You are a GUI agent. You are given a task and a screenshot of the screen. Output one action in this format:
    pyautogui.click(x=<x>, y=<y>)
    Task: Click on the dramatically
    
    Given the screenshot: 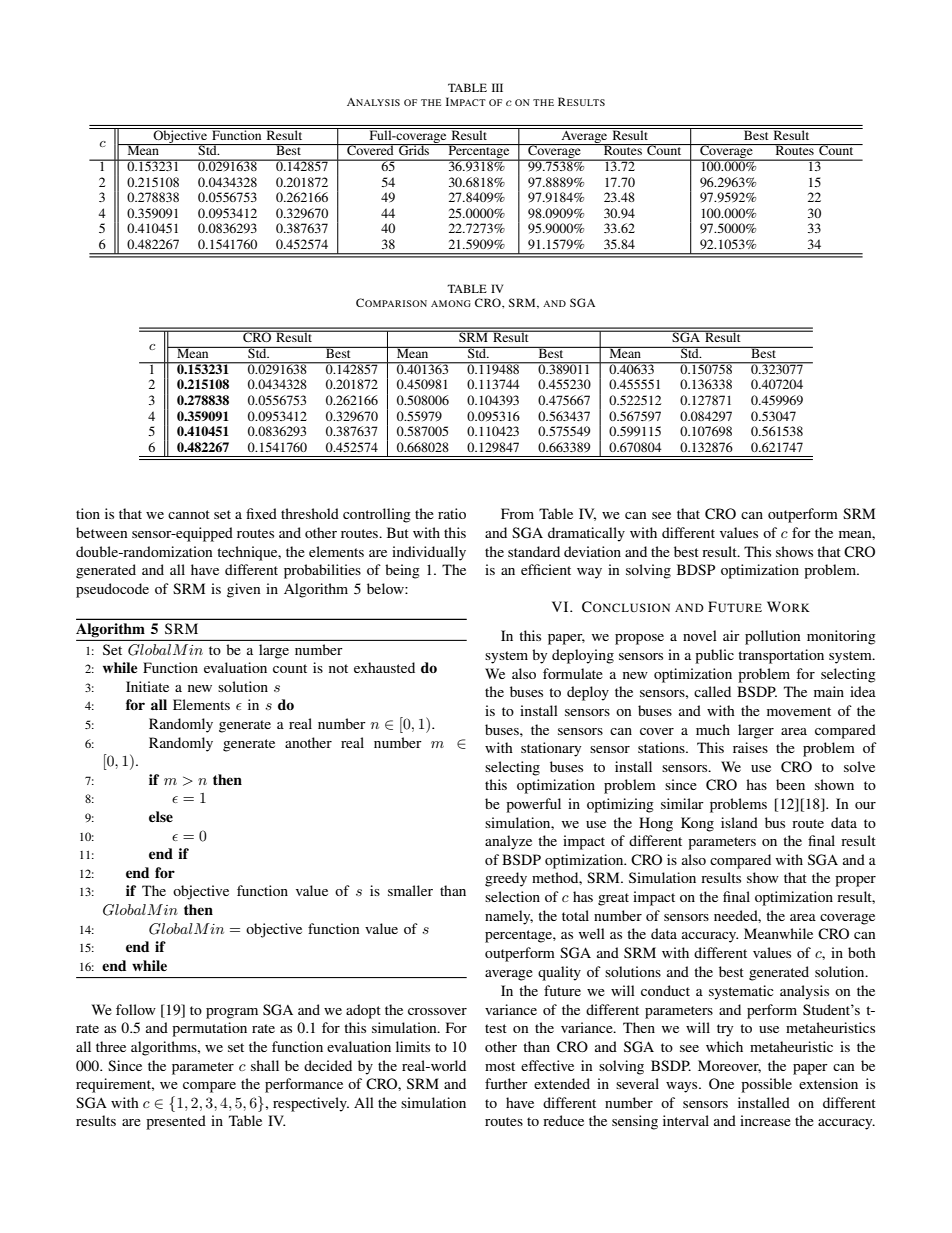 What is the action you would take?
    pyautogui.click(x=586, y=534)
